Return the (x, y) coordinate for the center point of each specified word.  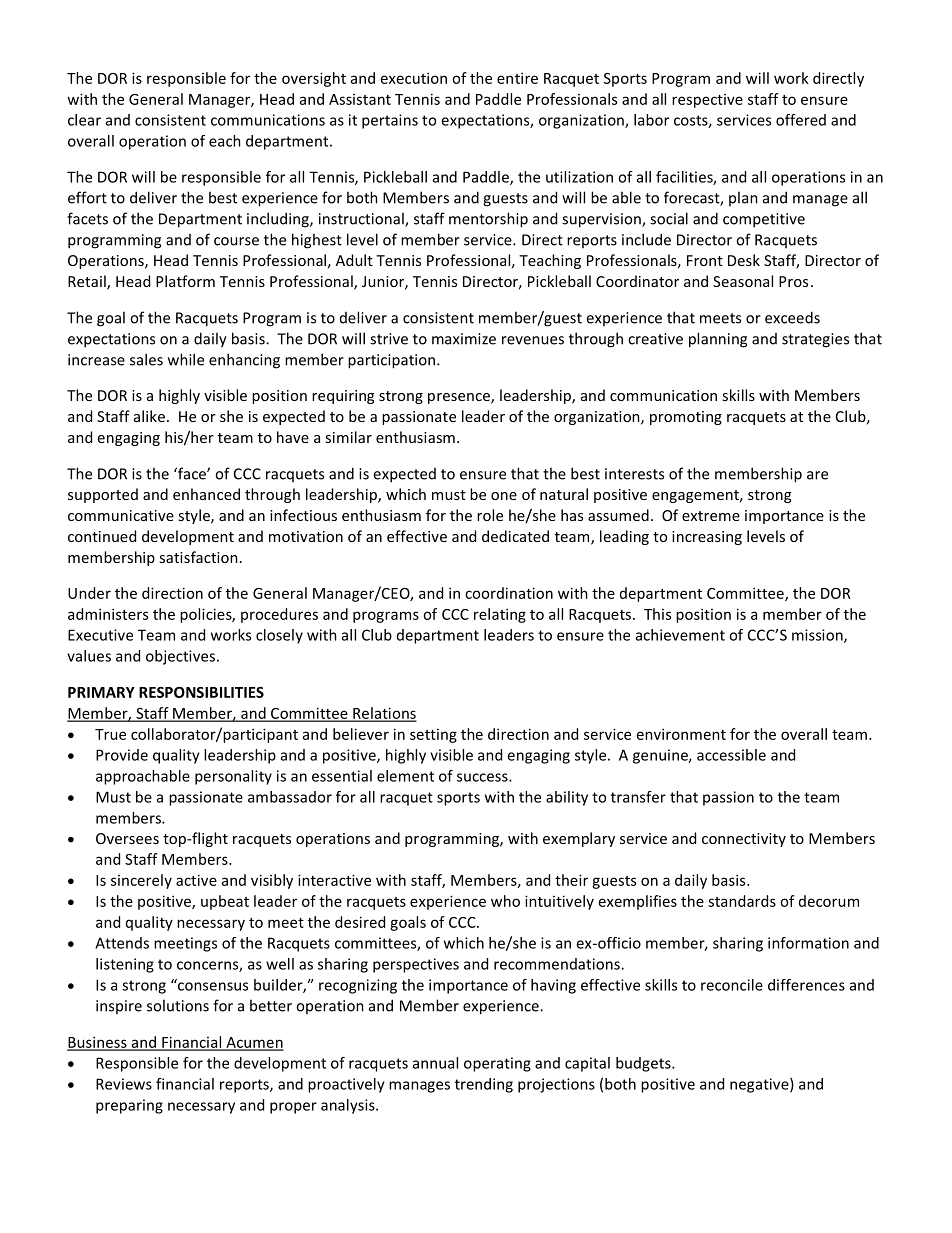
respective (707, 101)
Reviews (124, 1084)
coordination (509, 593)
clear (84, 120)
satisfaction (198, 557)
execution (414, 78)
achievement (680, 635)
